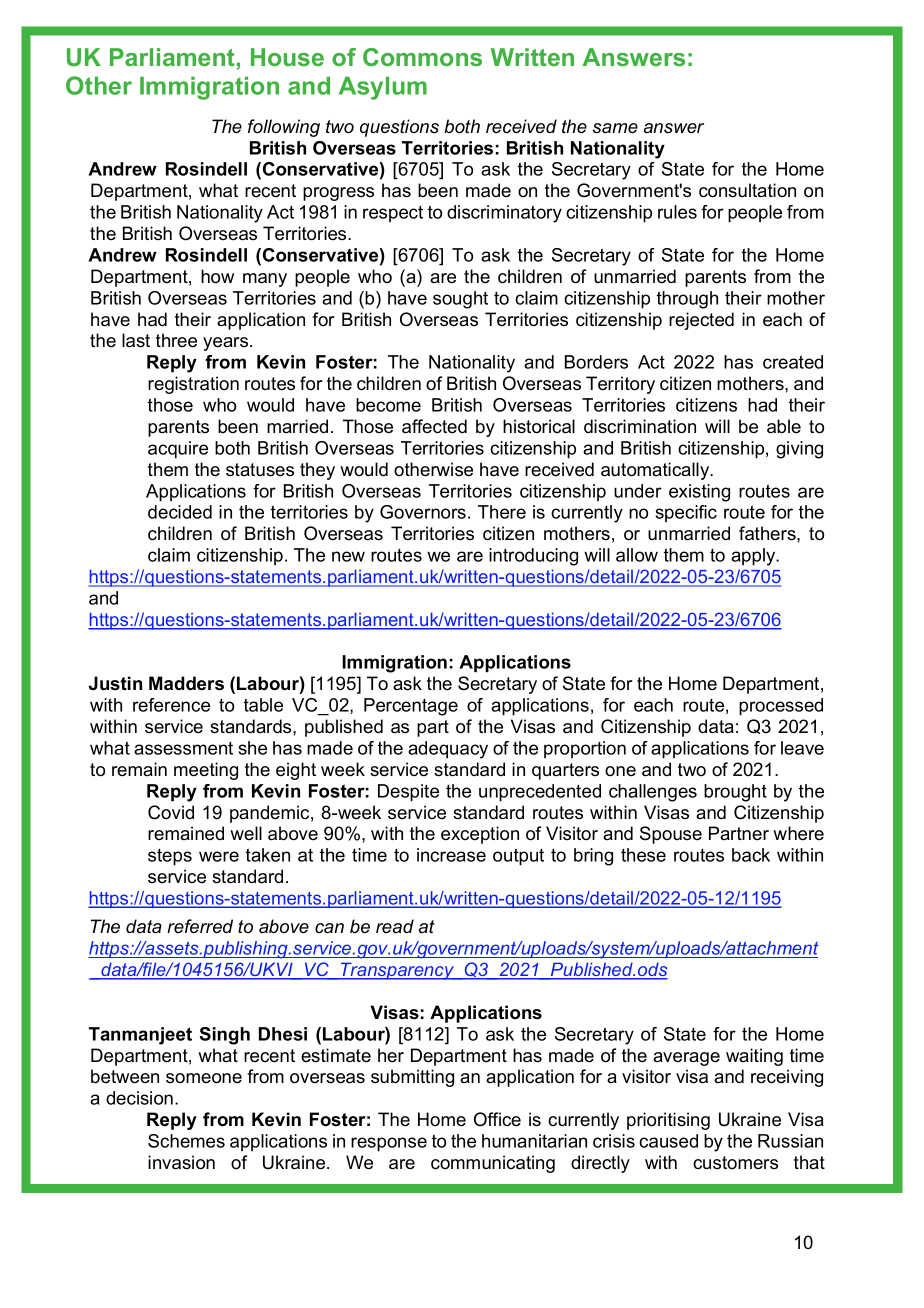  Describe the element at coordinates (217, 276) in the screenshot. I see `how` at that location.
